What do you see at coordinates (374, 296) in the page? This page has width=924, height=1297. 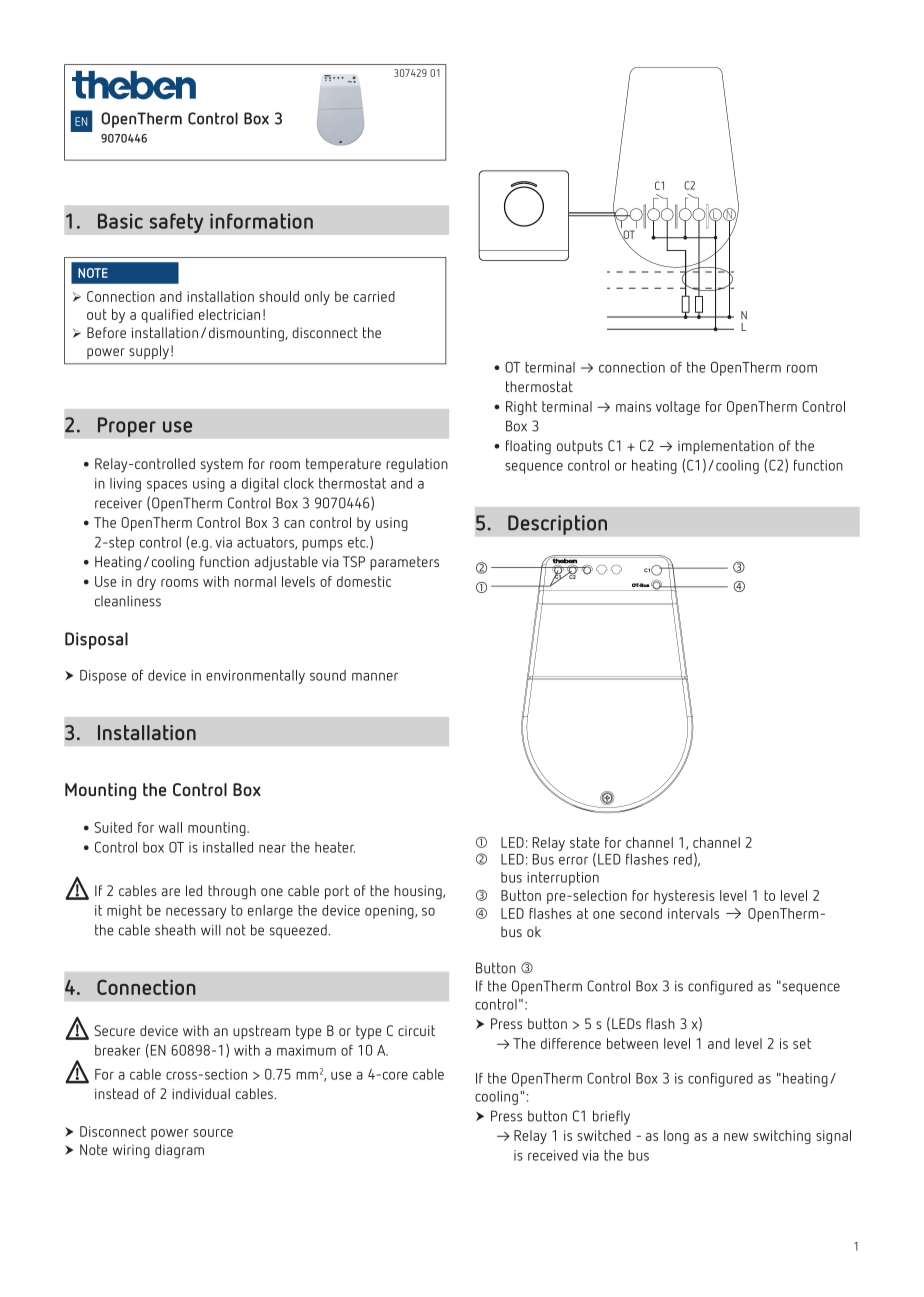 I see `carried` at bounding box center [374, 296].
